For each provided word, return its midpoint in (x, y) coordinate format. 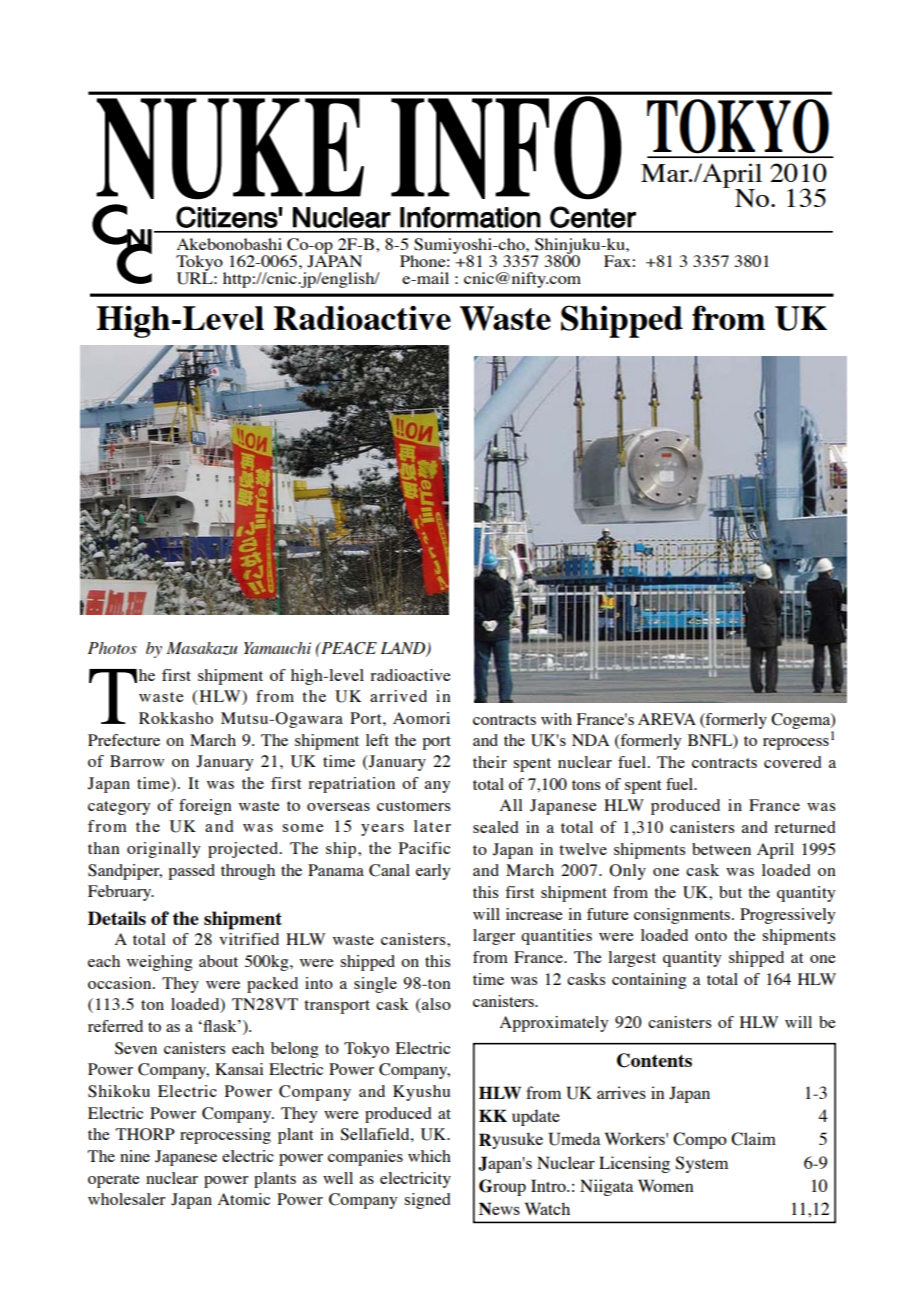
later (432, 826)
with (556, 719)
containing (649, 981)
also (435, 1005)
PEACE (348, 648)
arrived (398, 696)
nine (135, 1156)
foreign (205, 807)
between (721, 849)
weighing (159, 963)
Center (593, 217)
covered (793, 762)
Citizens (227, 217)
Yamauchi (277, 648)
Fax (618, 261)
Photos (112, 648)
